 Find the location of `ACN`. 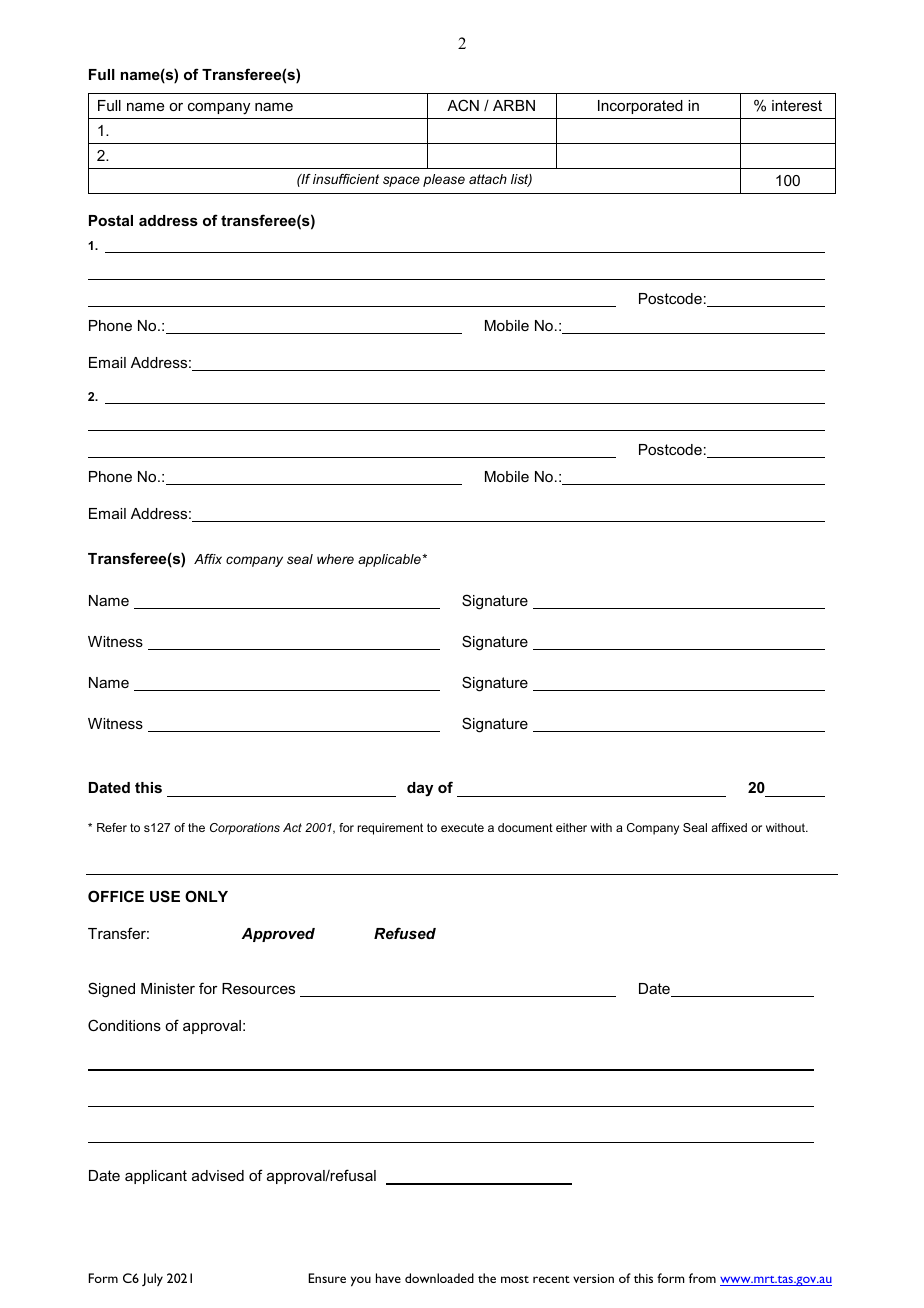

ACN is located at coordinates (463, 105).
